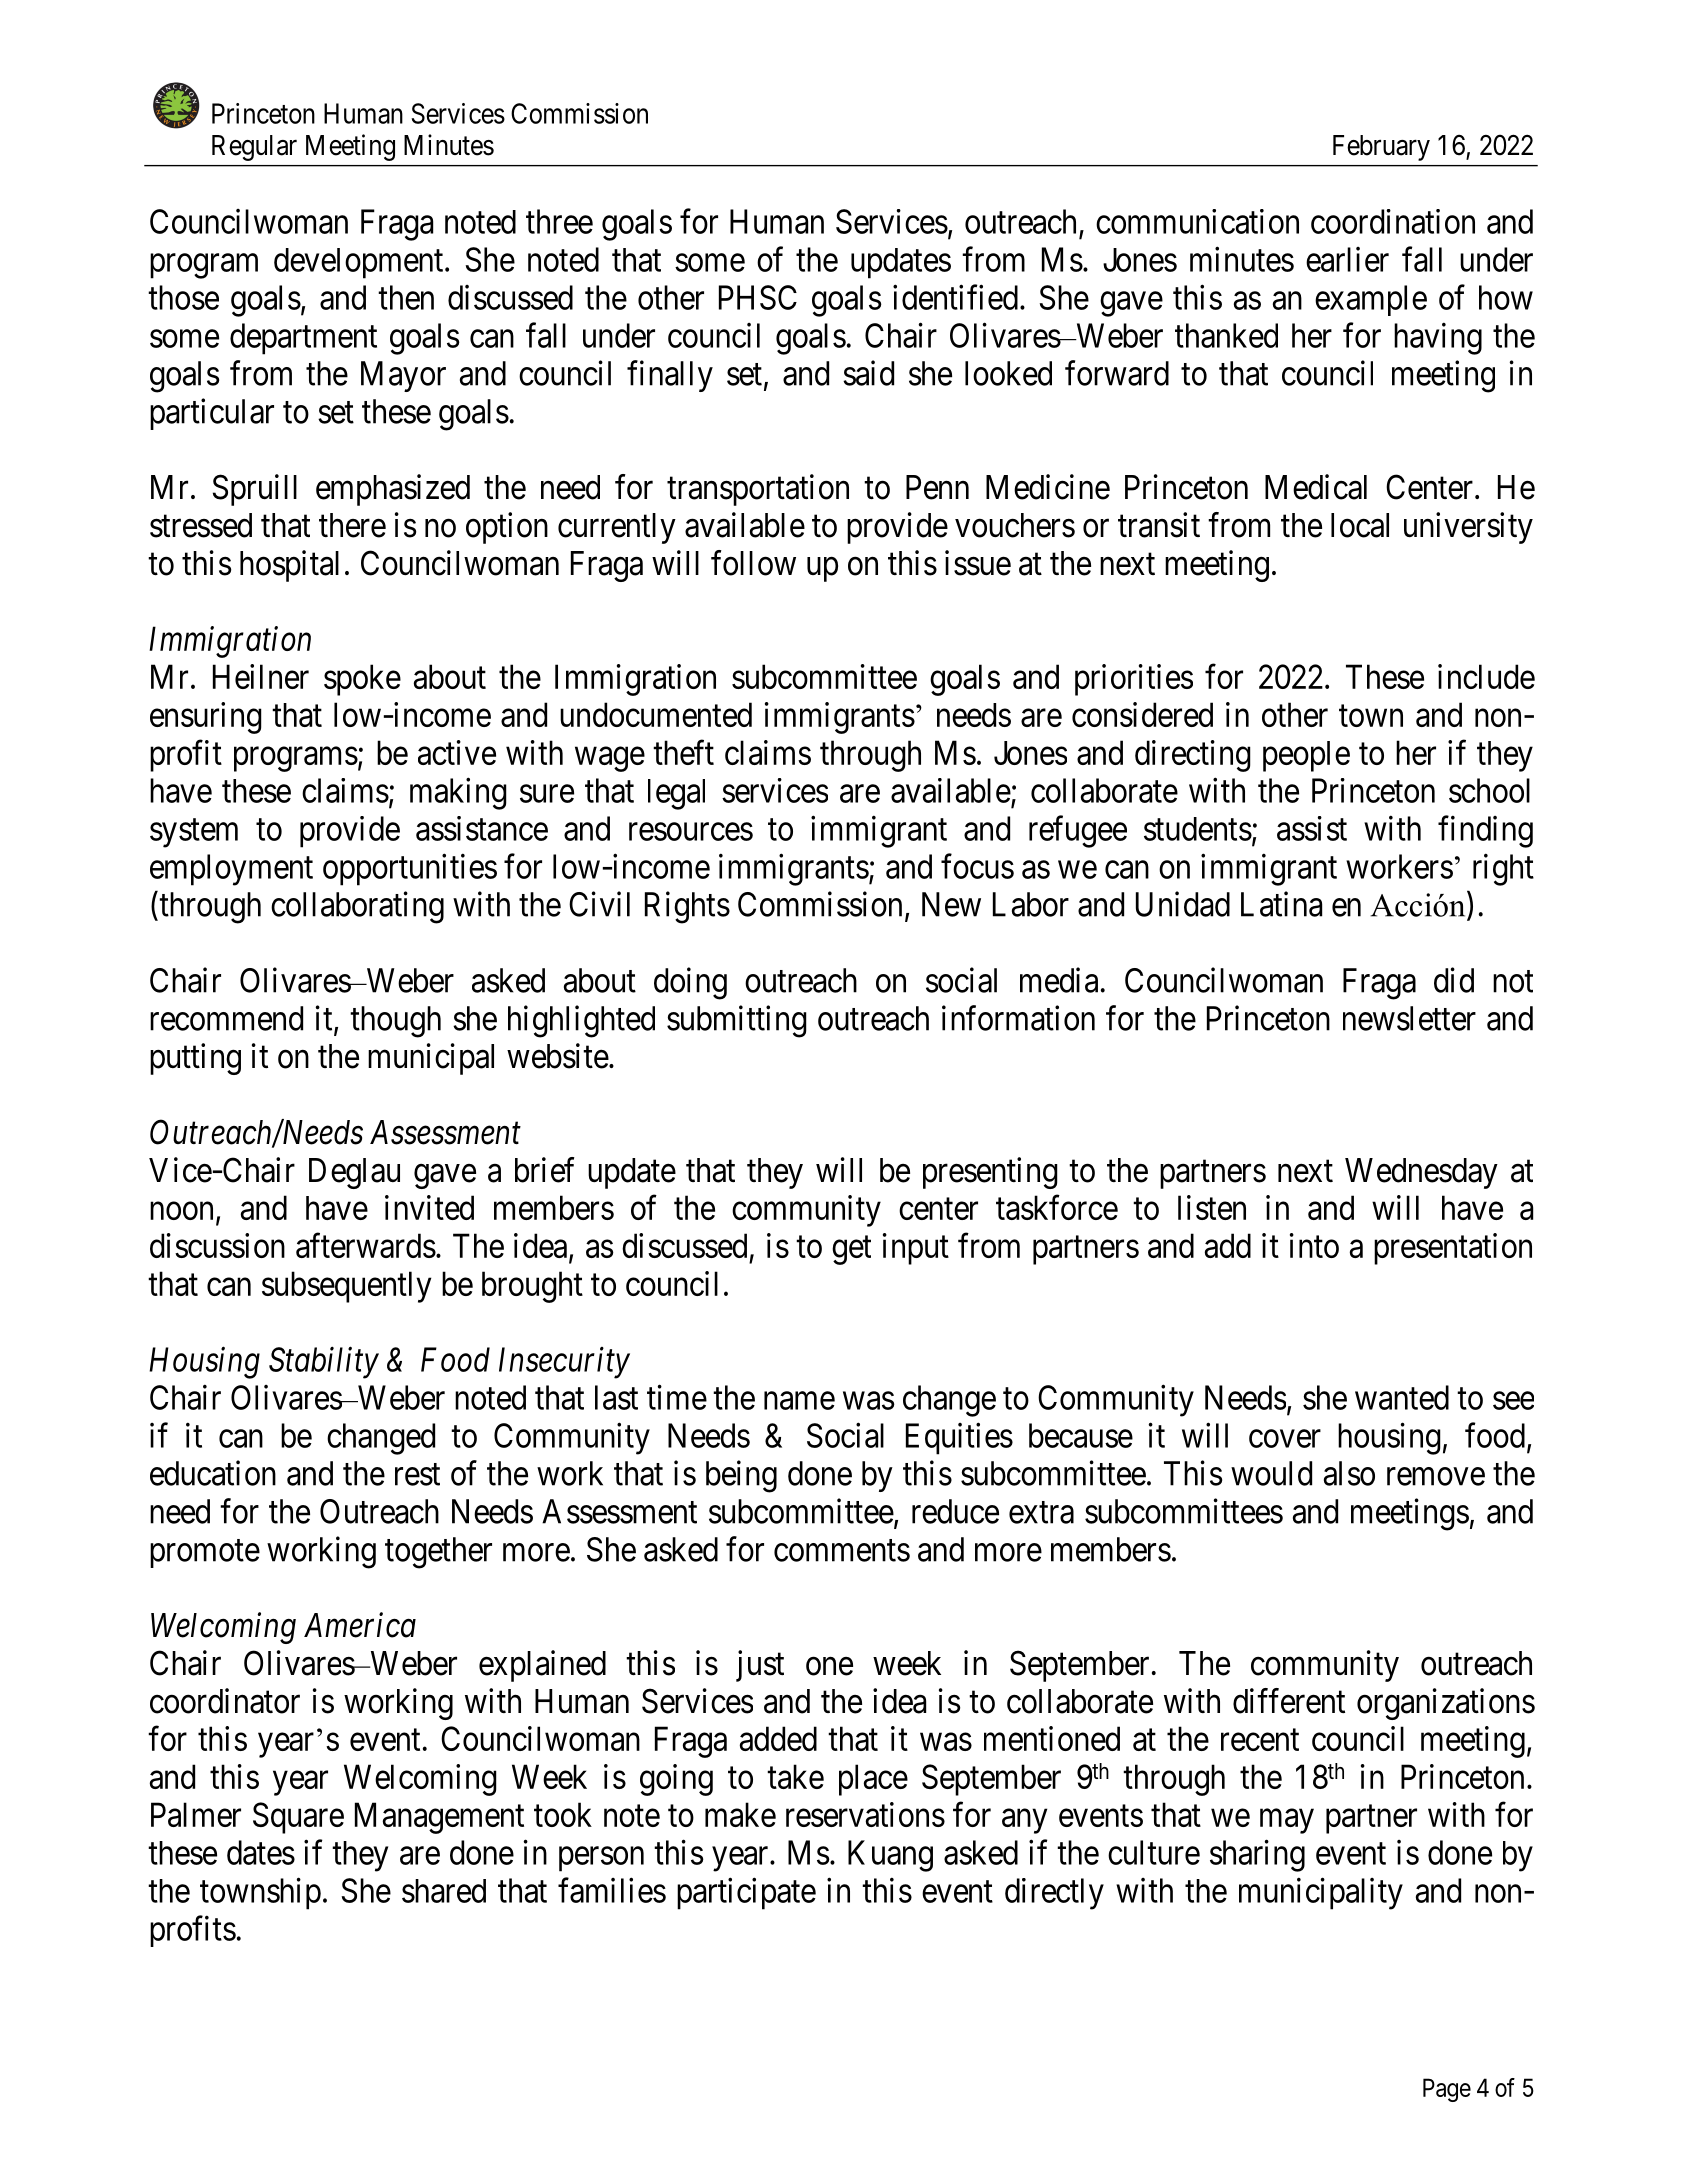  What do you see at coordinates (1402, 1397) in the page?
I see `wanted` at bounding box center [1402, 1397].
